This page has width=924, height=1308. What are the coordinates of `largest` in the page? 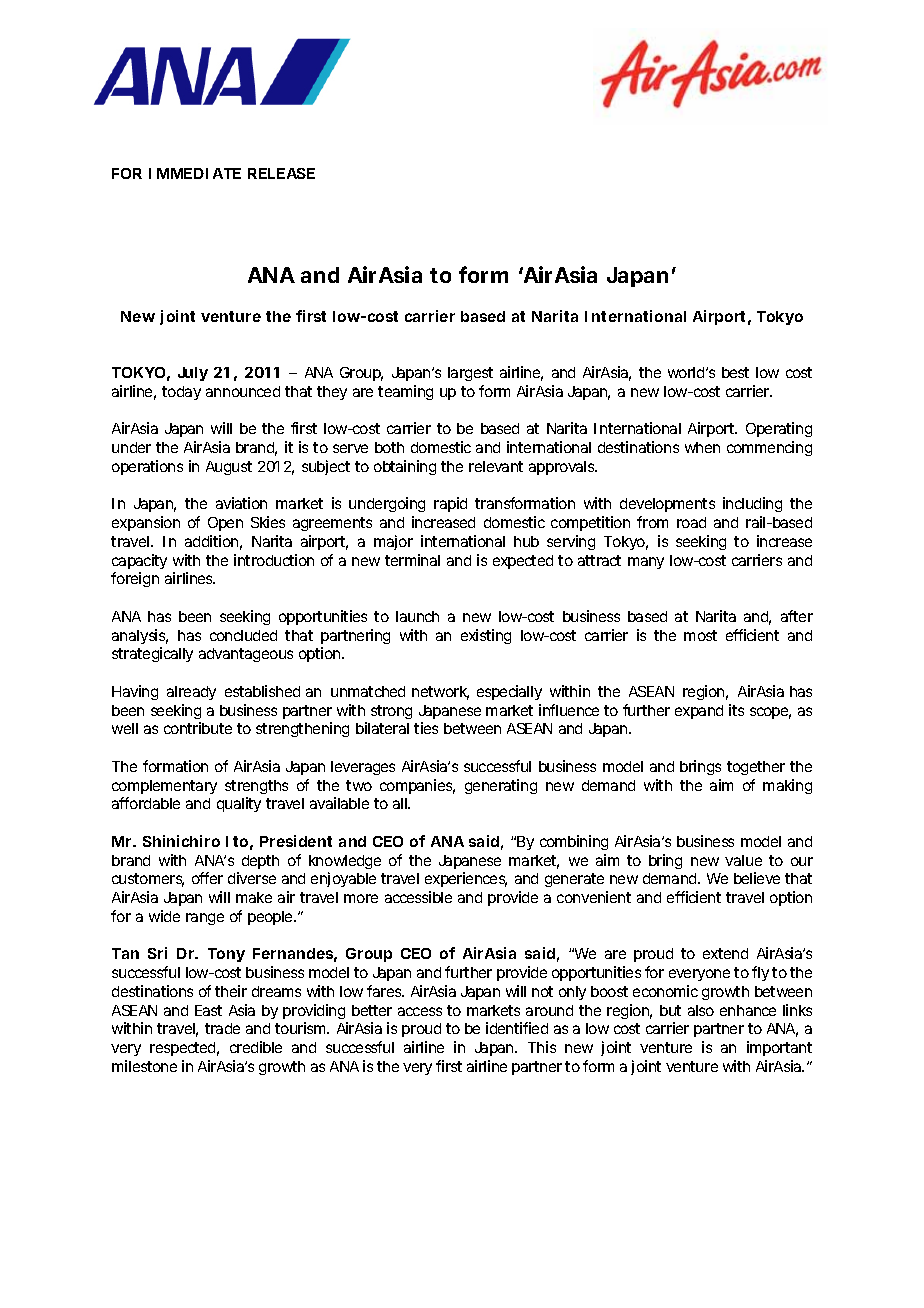 It's located at (470, 374).
